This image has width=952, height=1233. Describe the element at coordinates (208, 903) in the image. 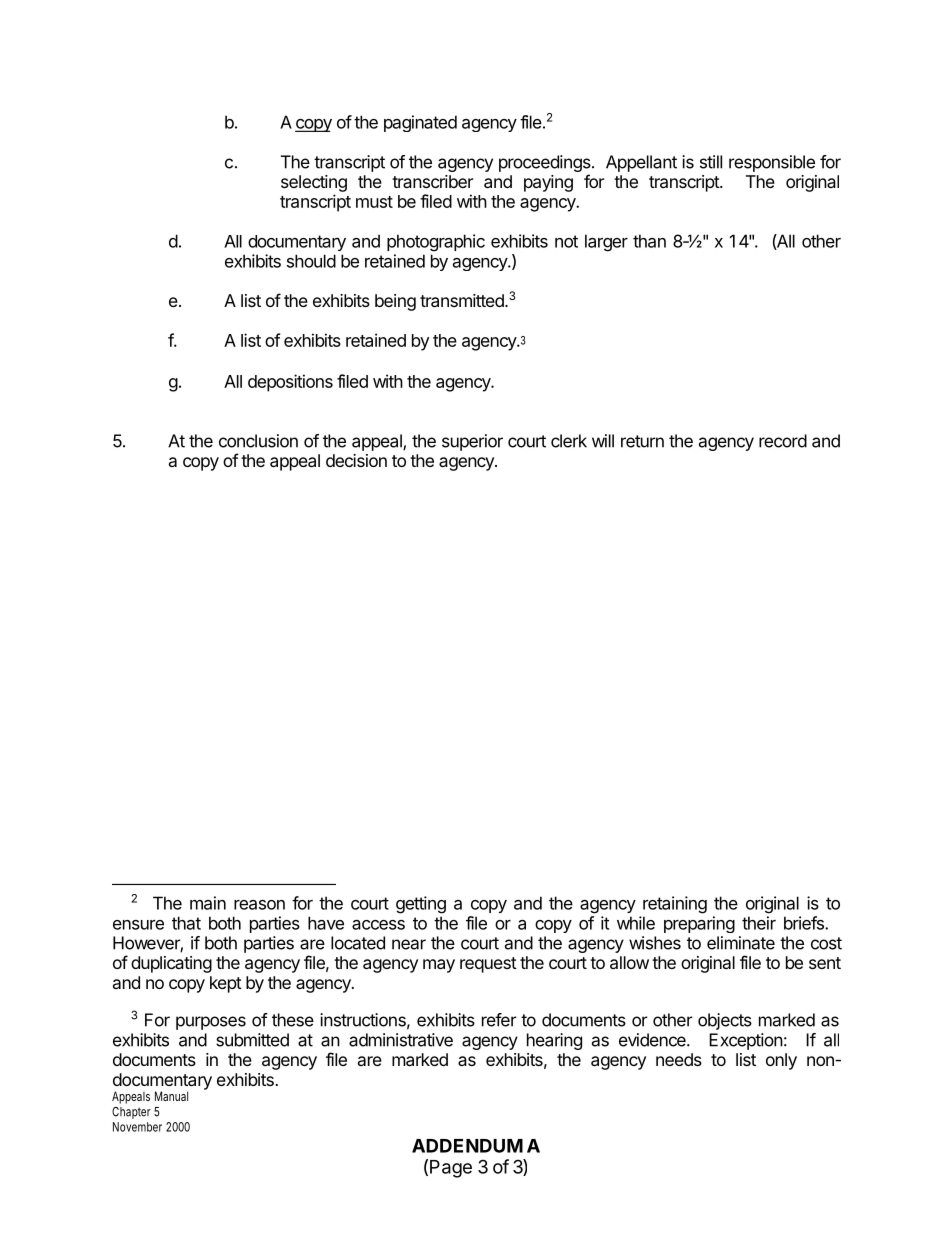

I see `main` at that location.
